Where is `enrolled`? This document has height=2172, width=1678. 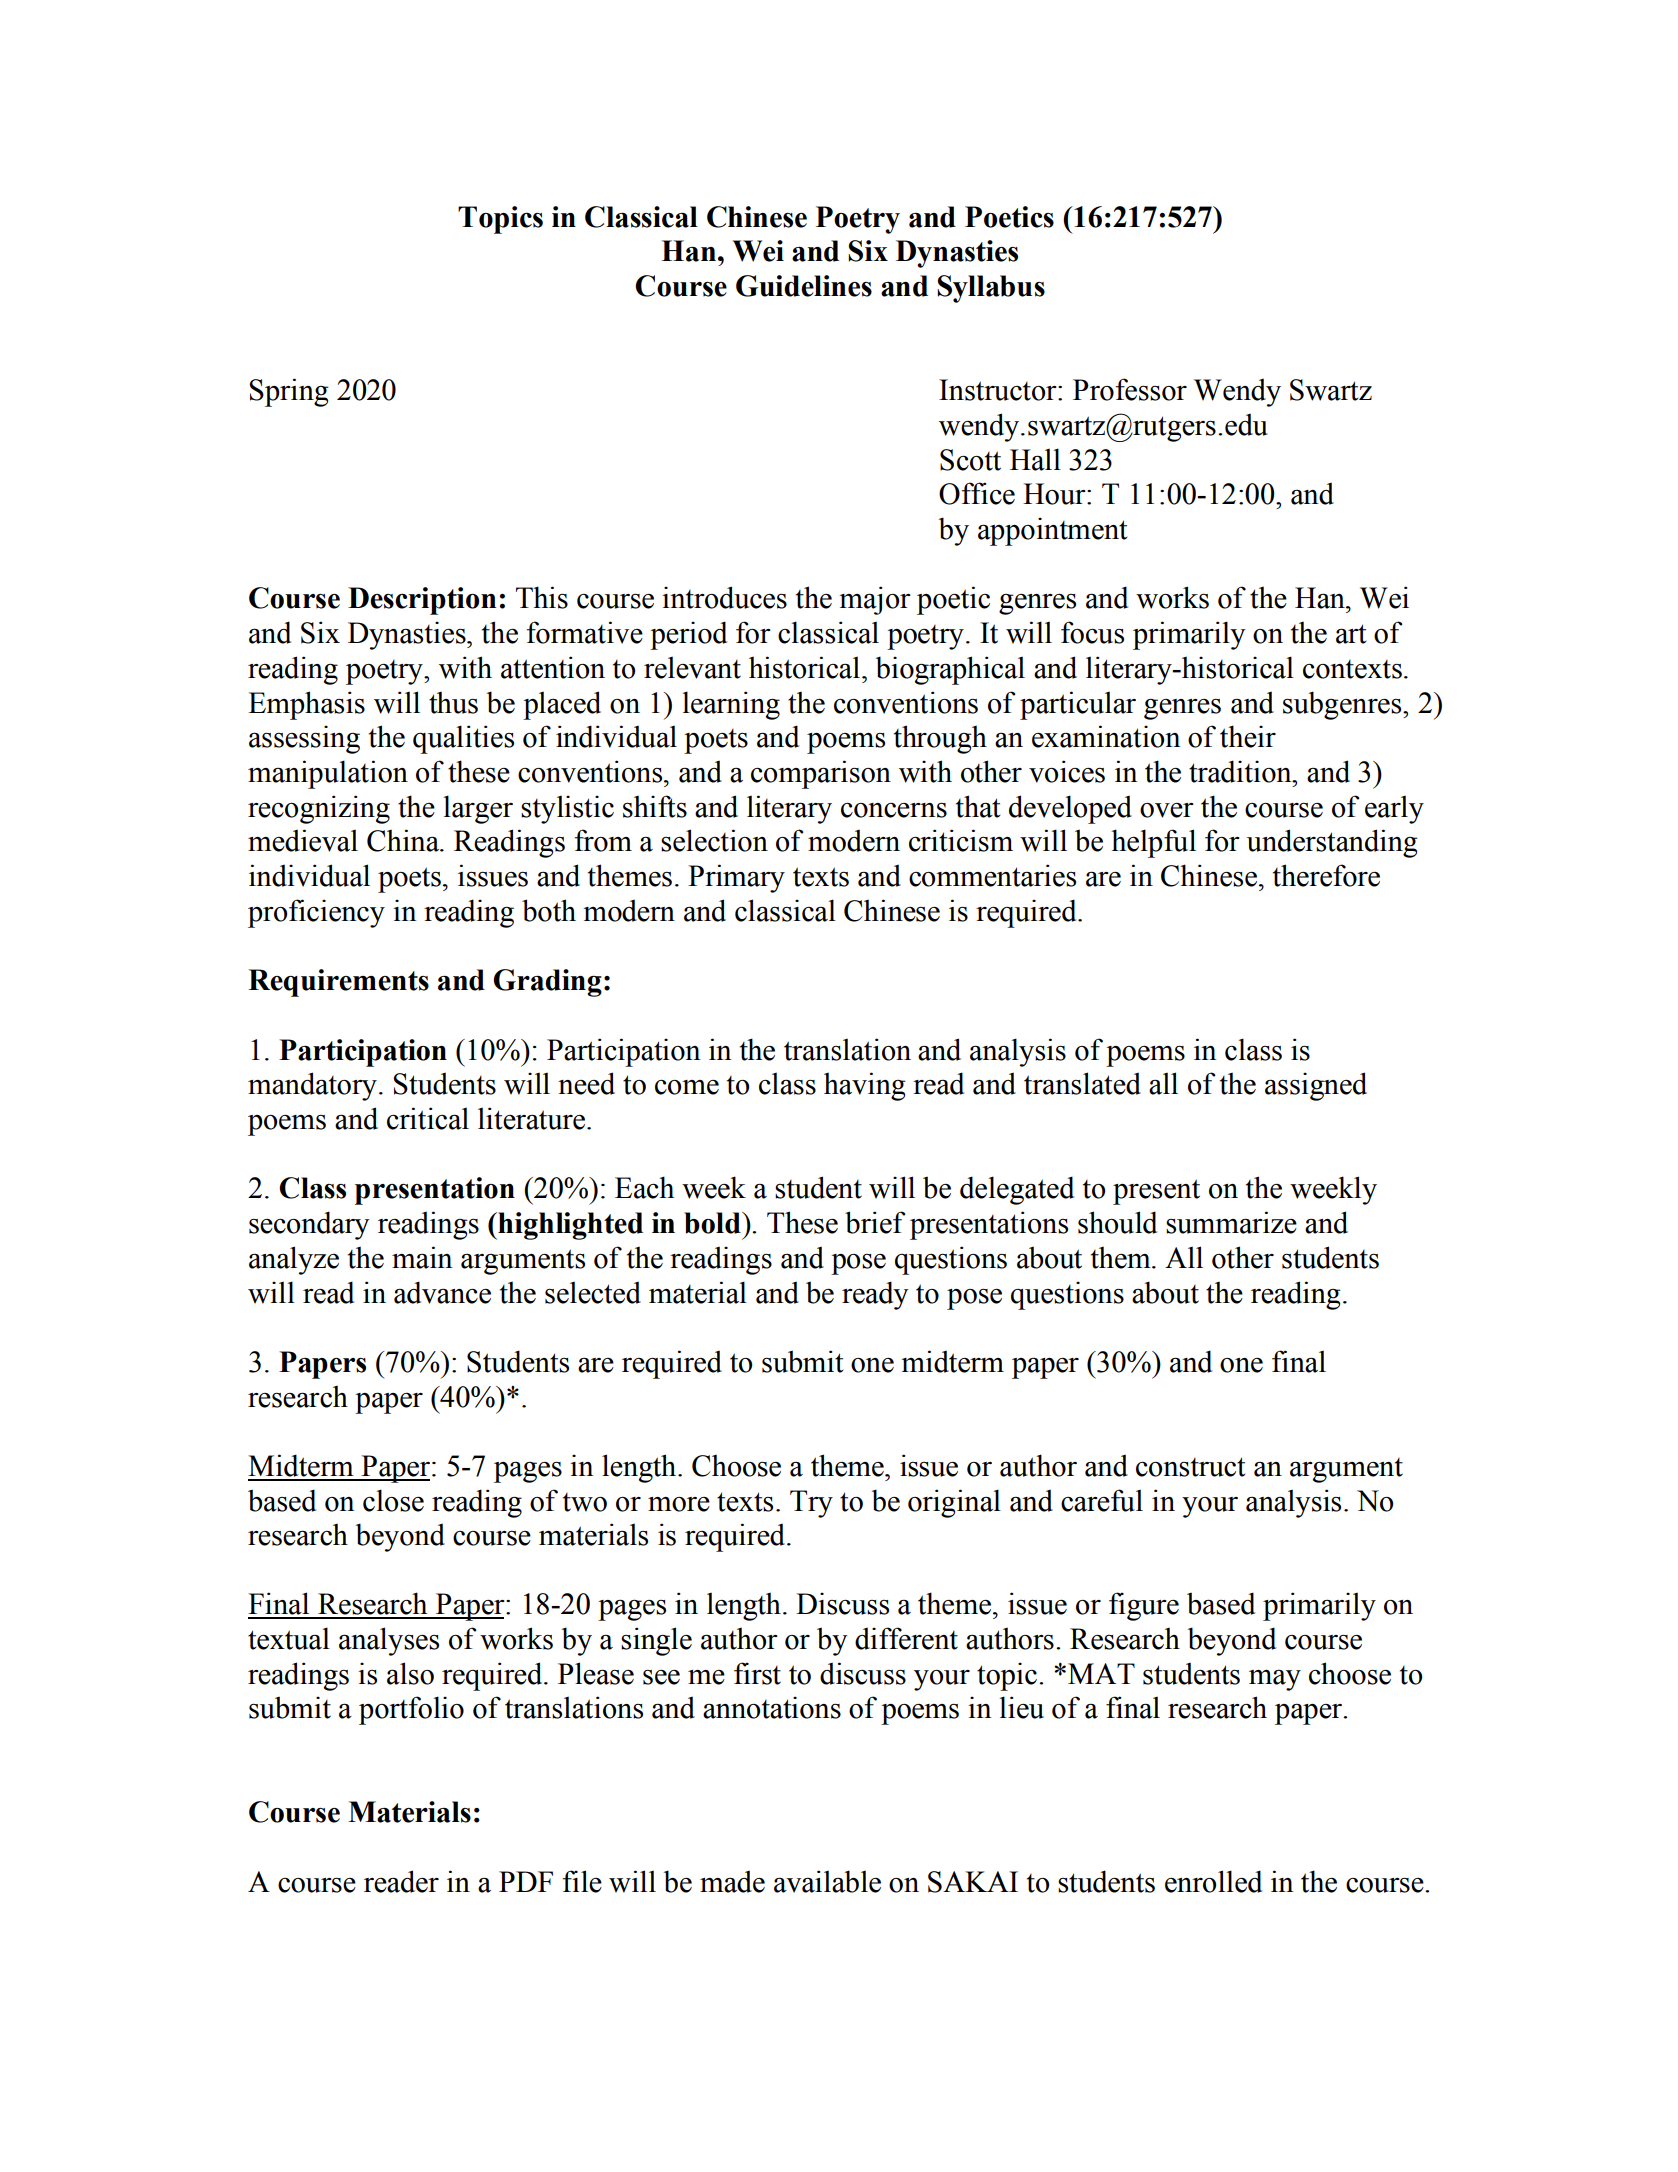 enrolled is located at coordinates (1213, 1881).
